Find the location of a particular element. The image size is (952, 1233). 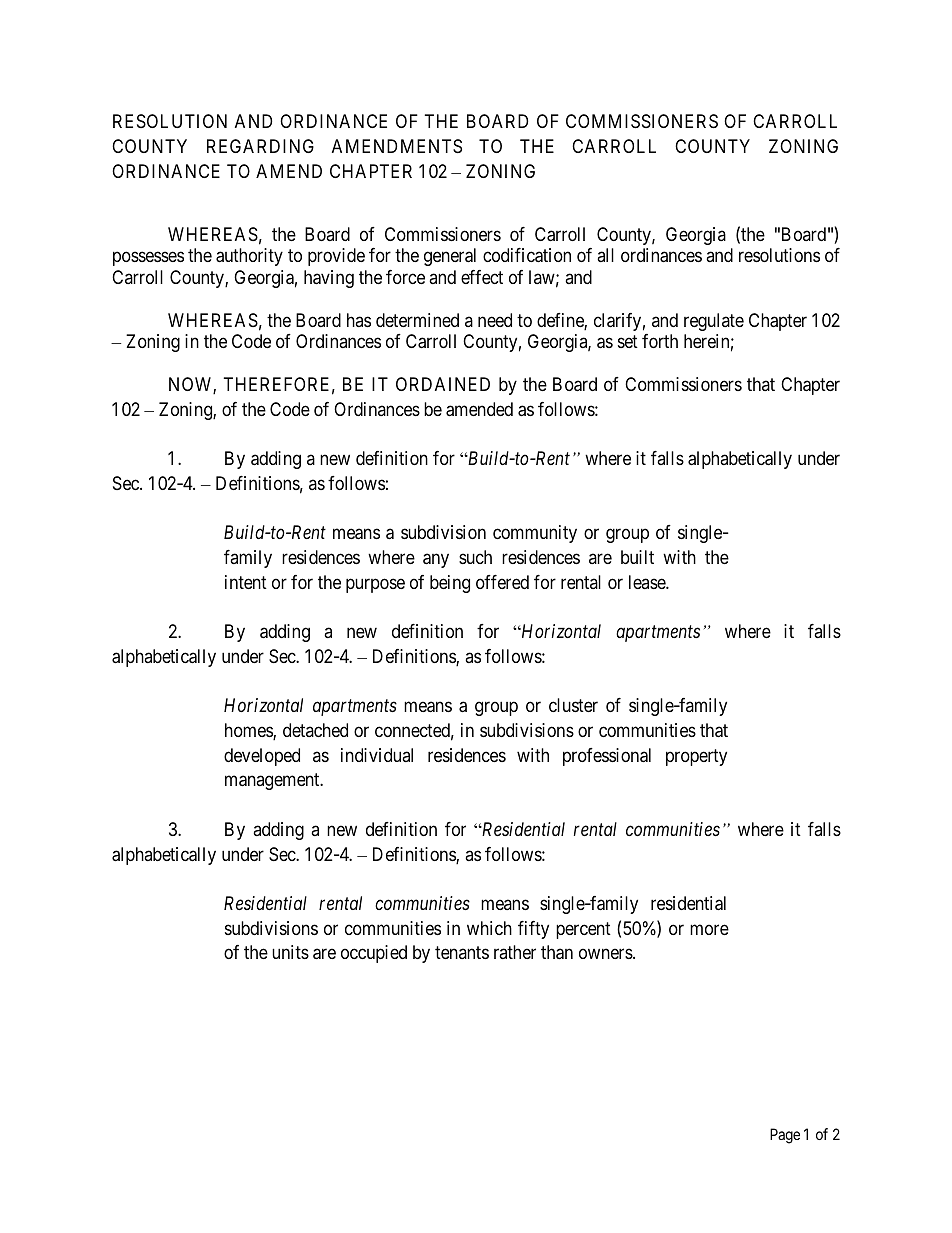

tenants is located at coordinates (462, 953).
